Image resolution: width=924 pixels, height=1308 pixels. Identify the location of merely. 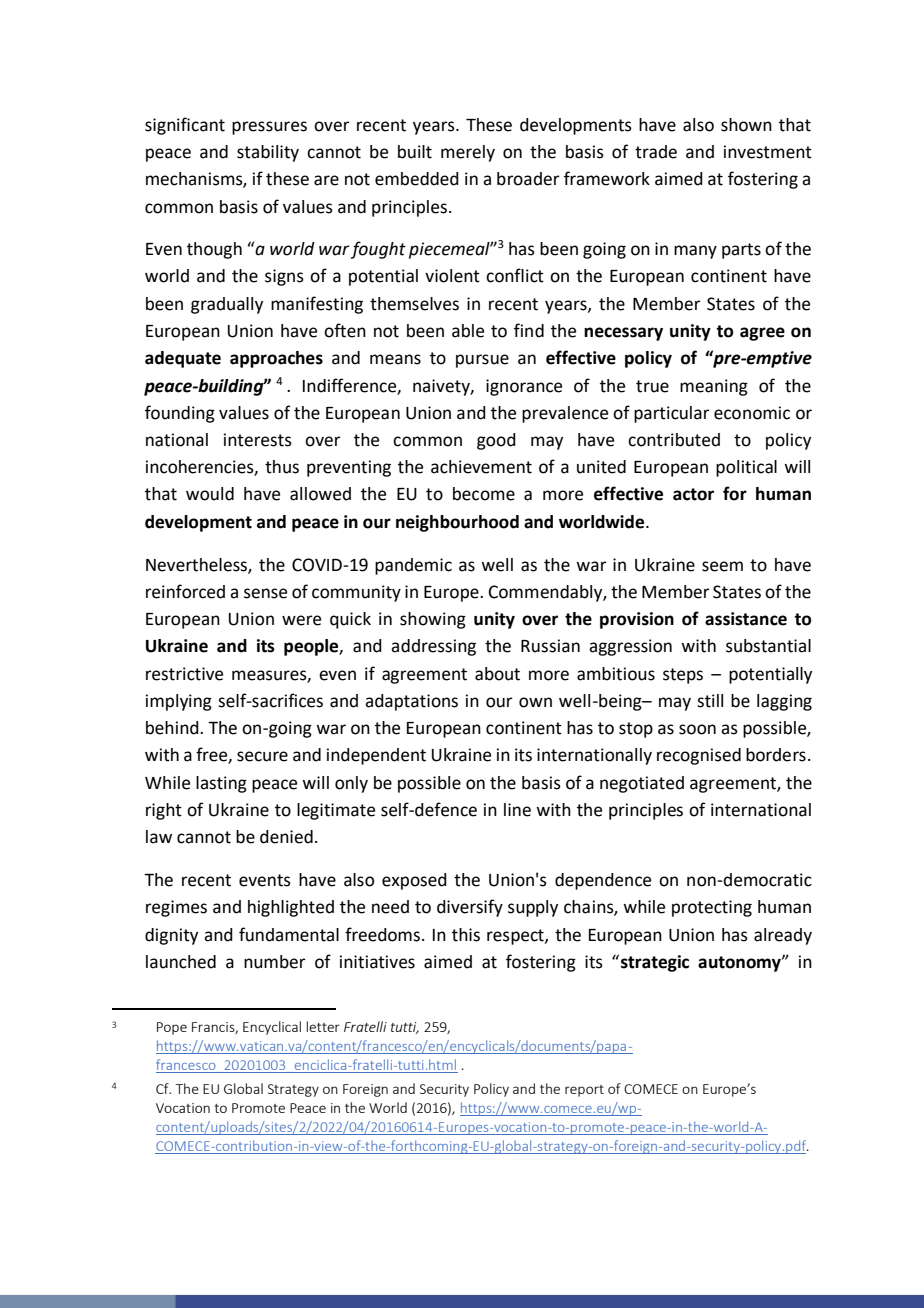
(468, 153).
